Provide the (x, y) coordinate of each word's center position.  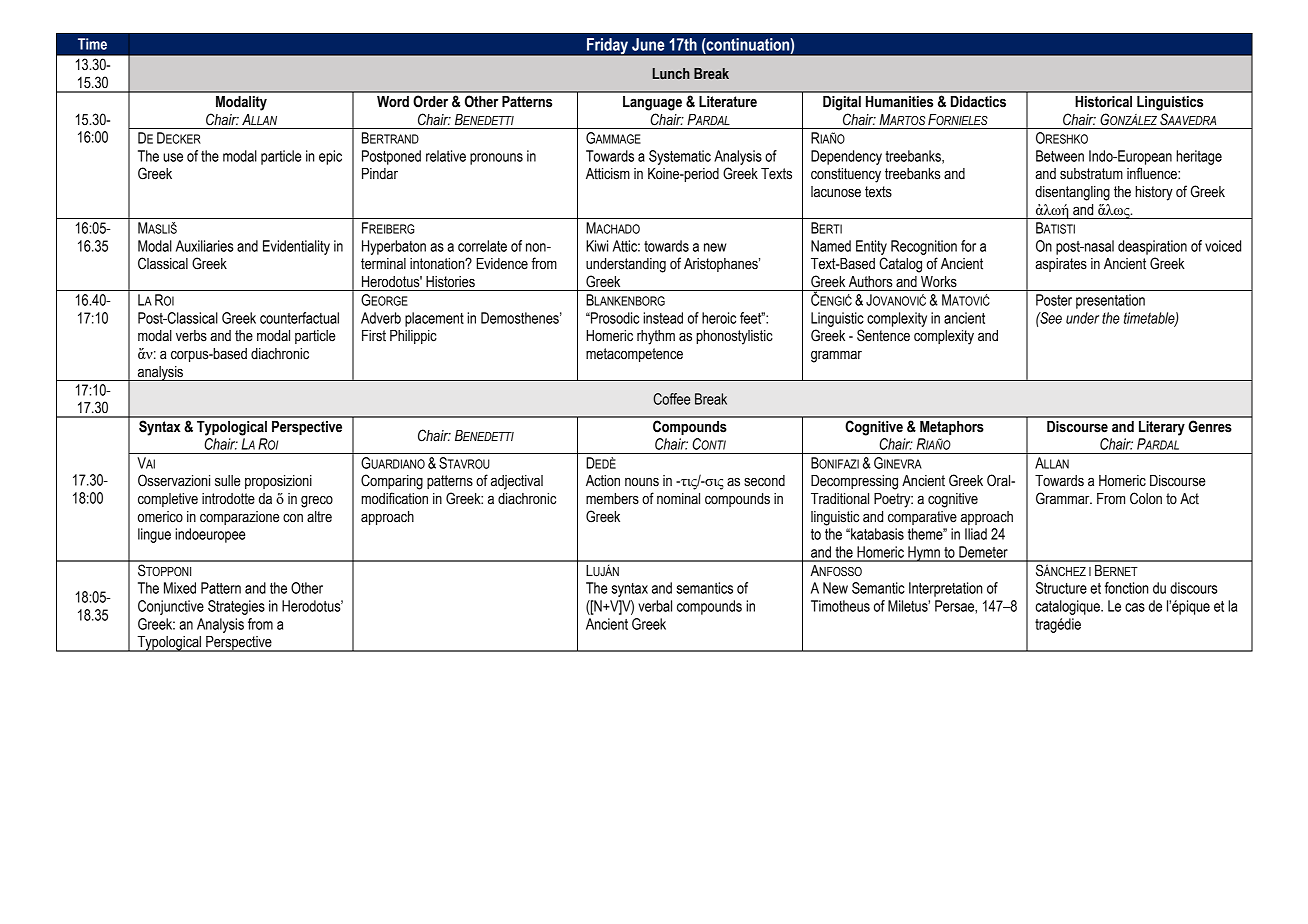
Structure (1061, 588)
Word (393, 102)
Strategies (236, 607)
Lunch (671, 73)
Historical (1103, 102)
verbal (655, 606)
